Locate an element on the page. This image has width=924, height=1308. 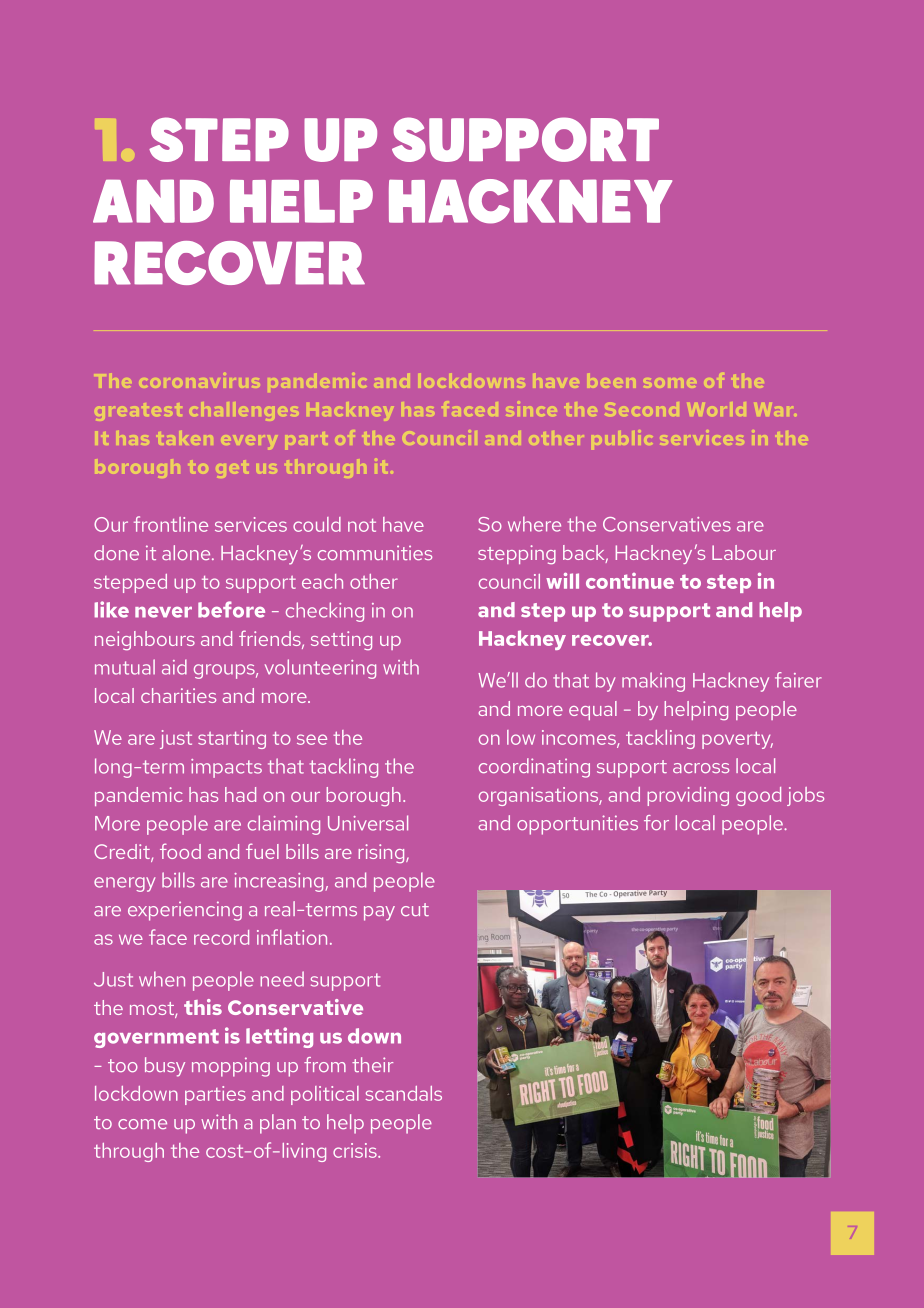
rising is located at coordinates (382, 853).
